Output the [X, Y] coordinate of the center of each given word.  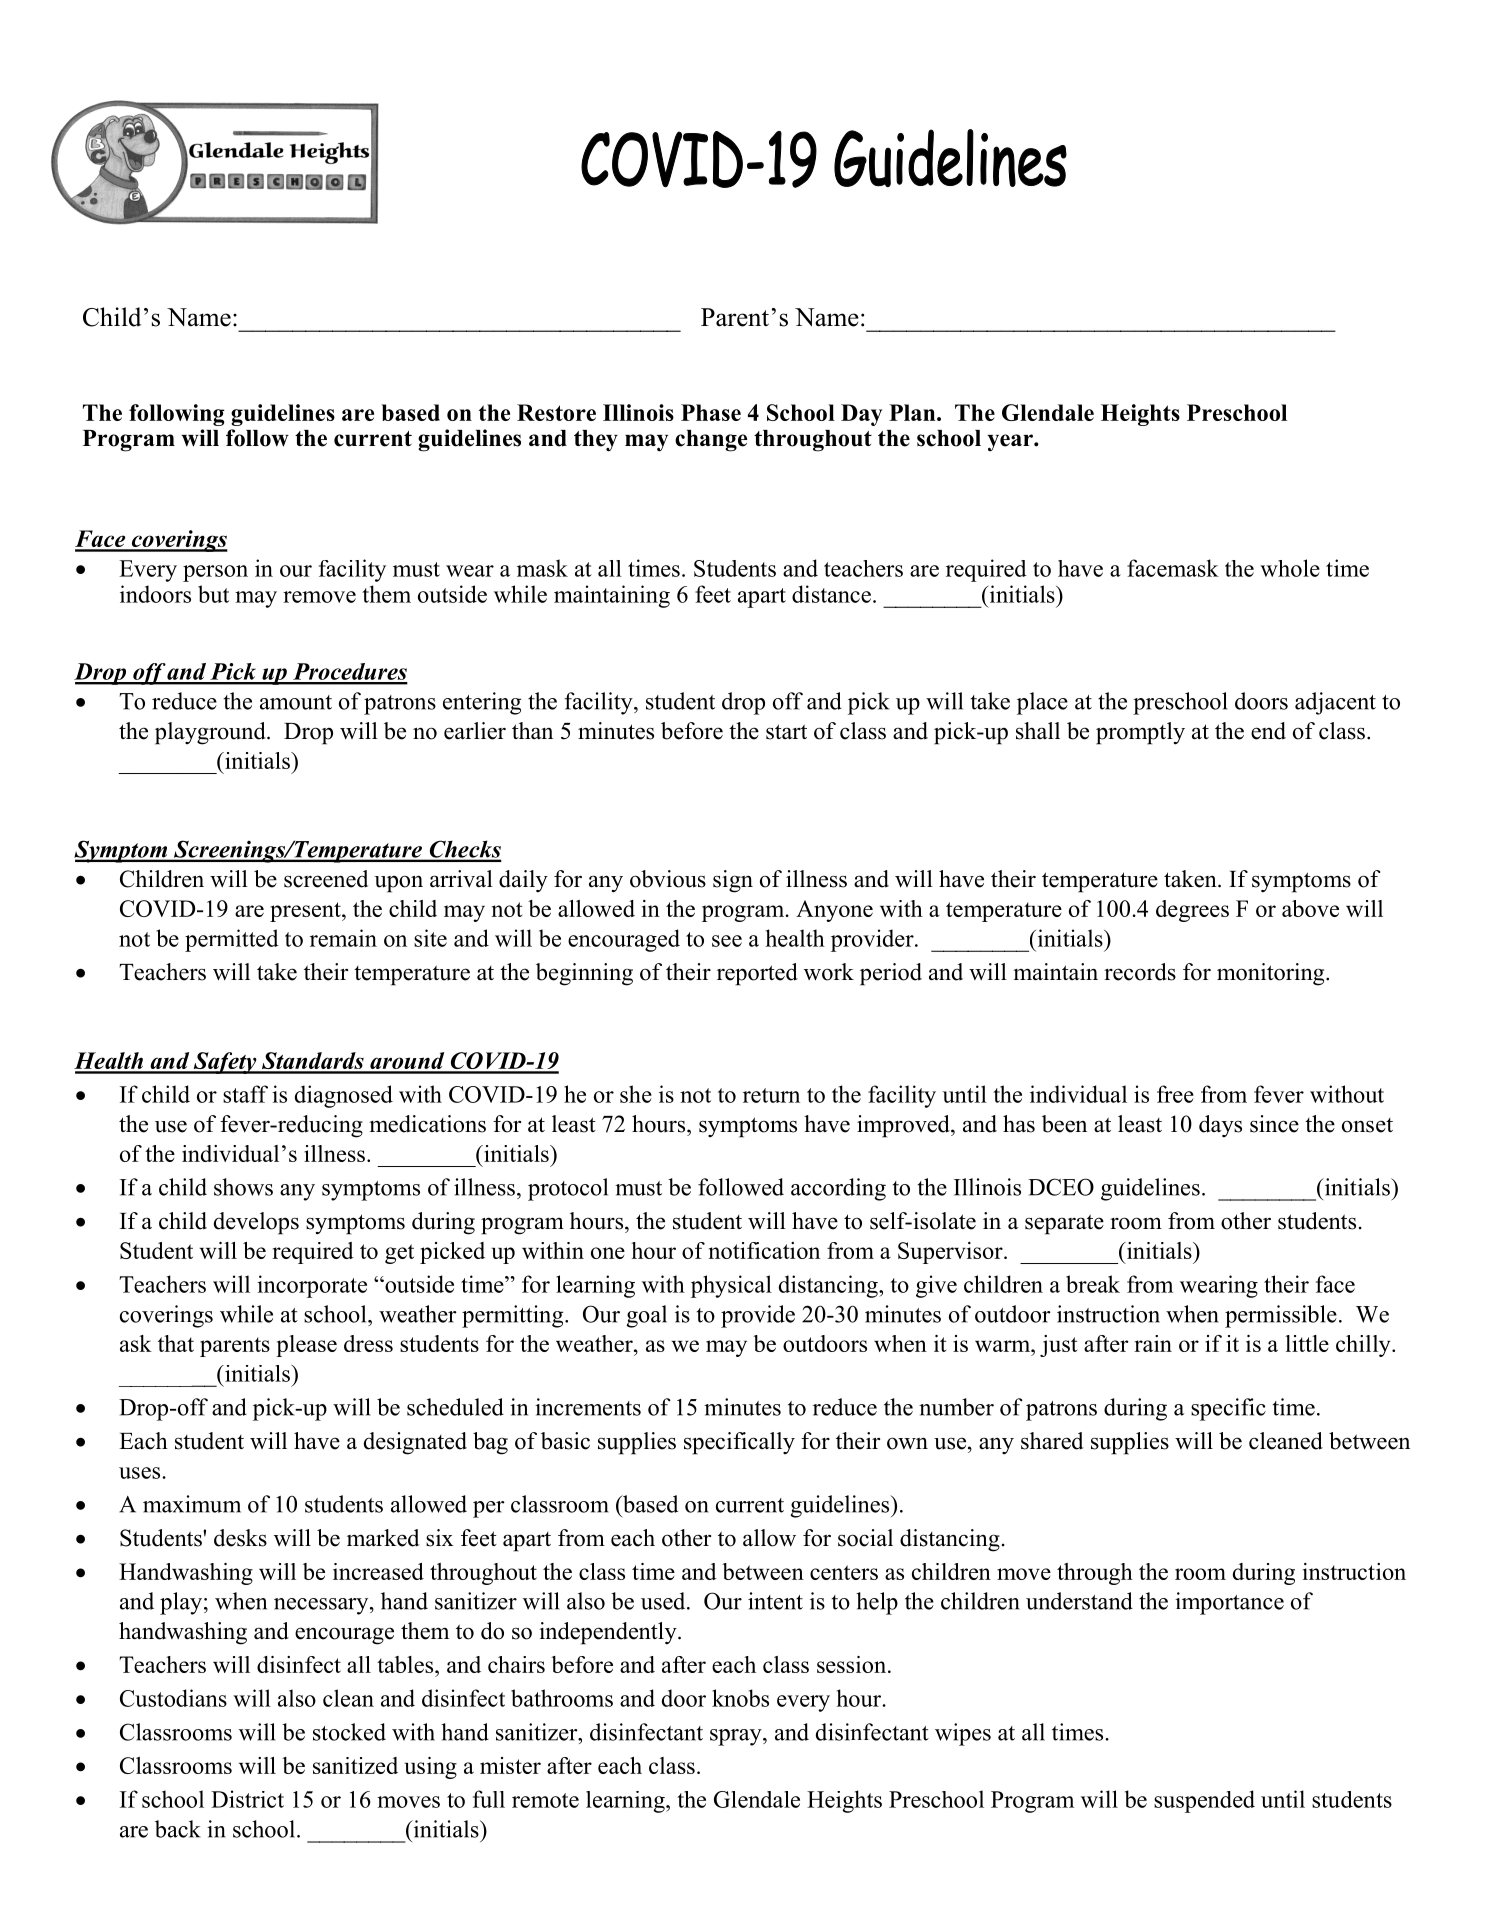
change [711, 441]
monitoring [1272, 974]
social [865, 1538]
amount [296, 702]
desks [240, 1538]
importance [1229, 1603]
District [247, 1799]
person [215, 573]
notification [764, 1250]
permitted [232, 940]
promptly [1140, 733]
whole [1290, 568]
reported [757, 974]
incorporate [312, 1286]
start [786, 732]
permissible [1281, 1316]
